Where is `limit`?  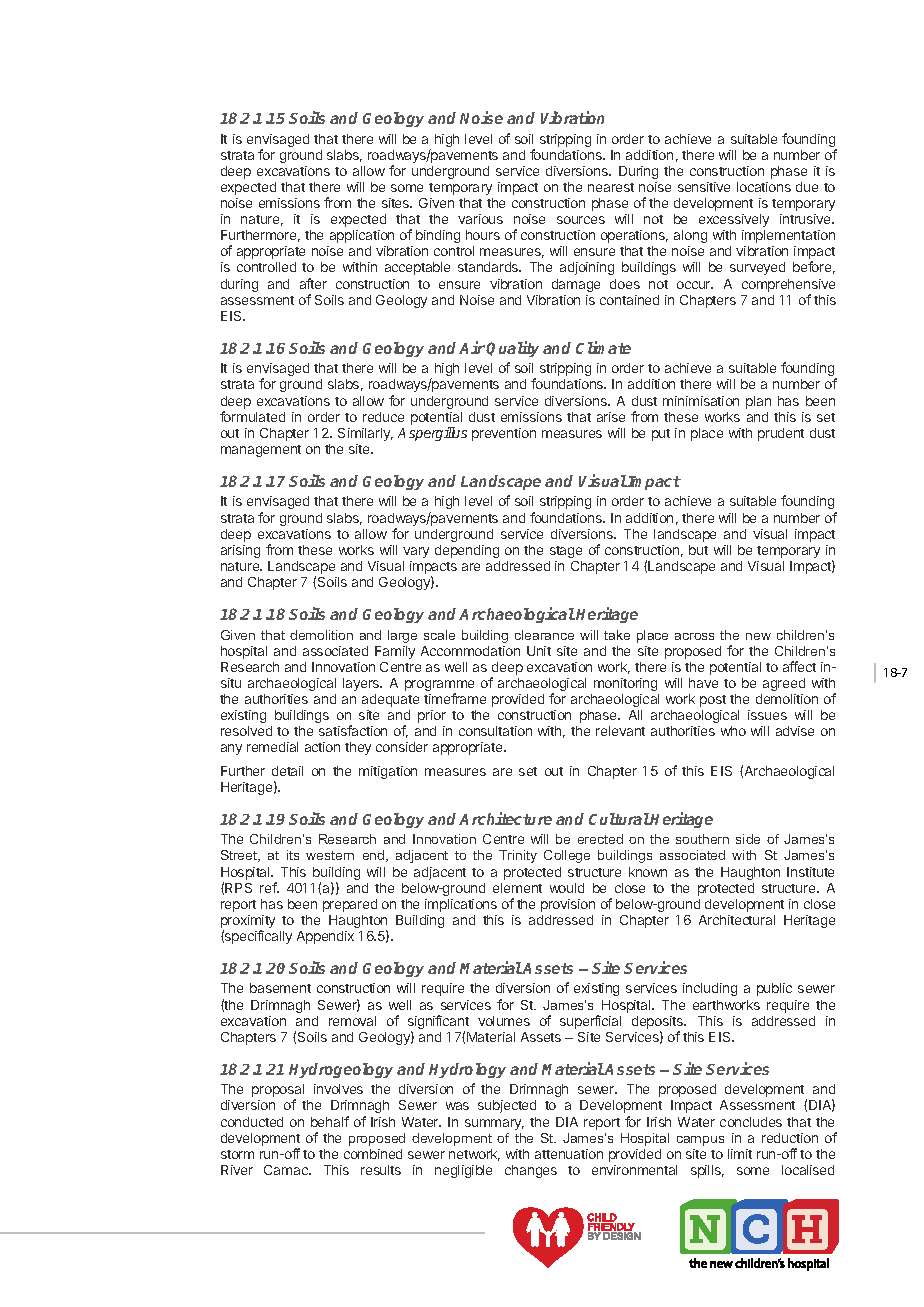
limit is located at coordinates (740, 1154).
